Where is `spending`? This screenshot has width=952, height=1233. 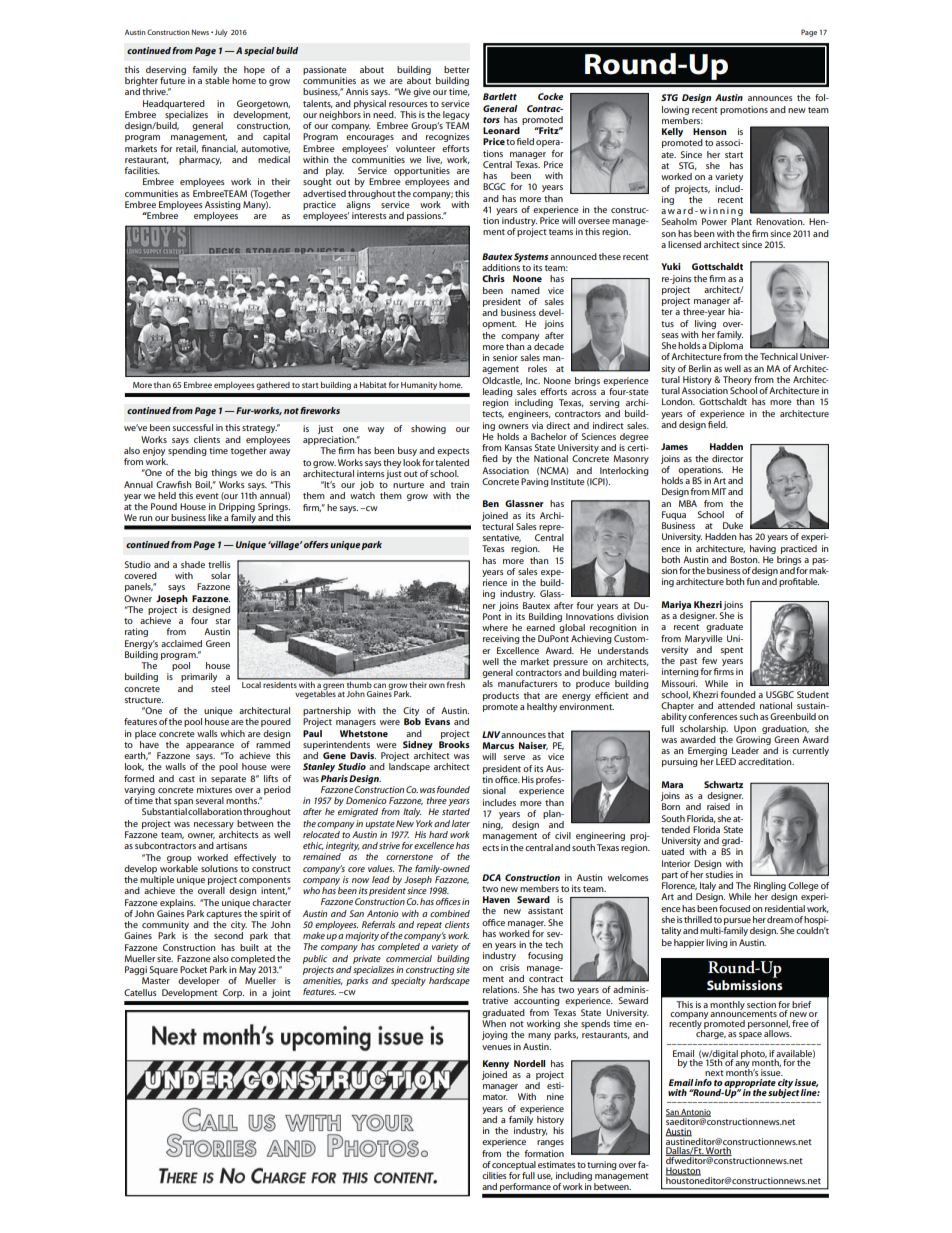
spending is located at coordinates (187, 450).
